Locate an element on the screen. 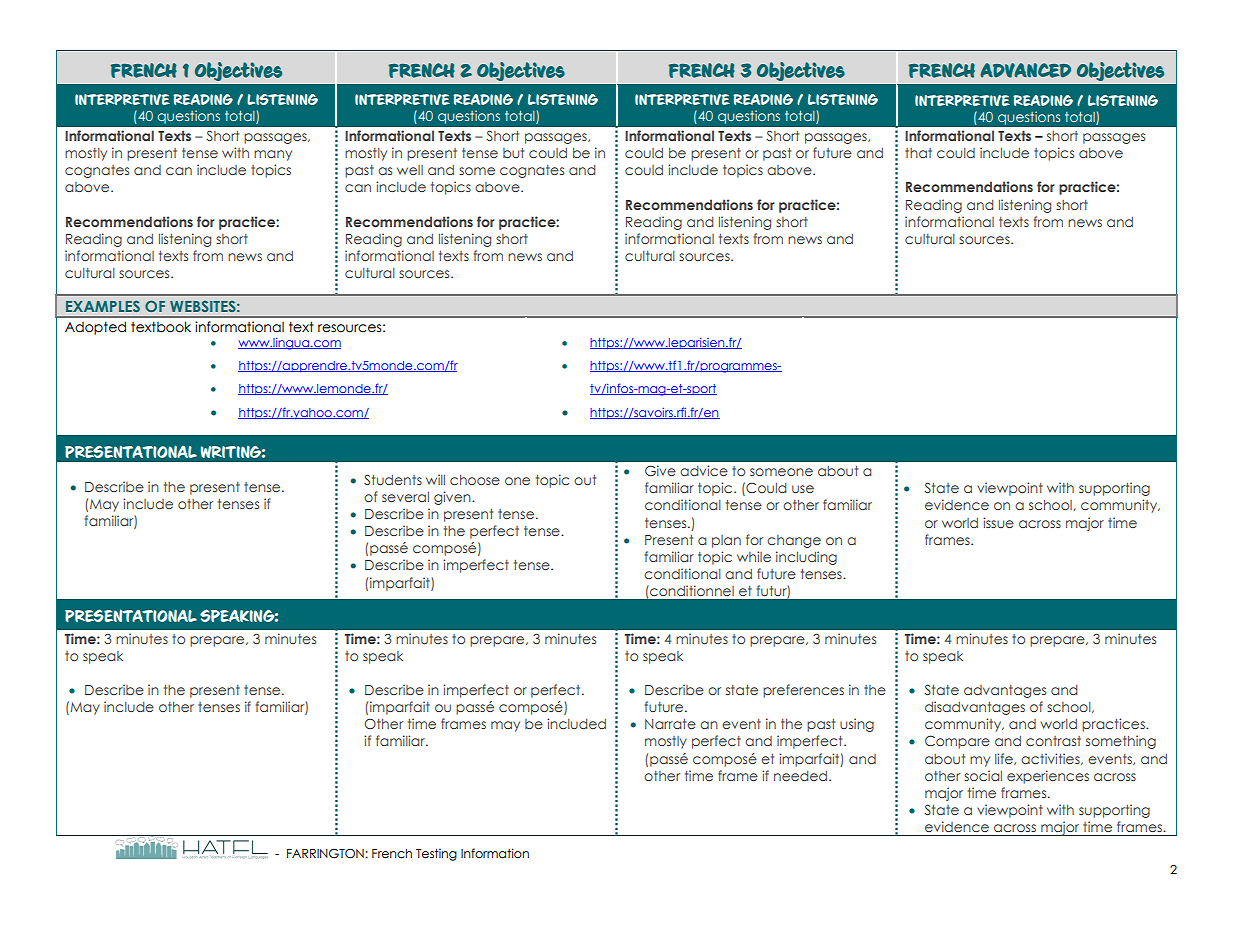 The width and height of the screenshot is (1233, 952). social is located at coordinates (983, 775).
